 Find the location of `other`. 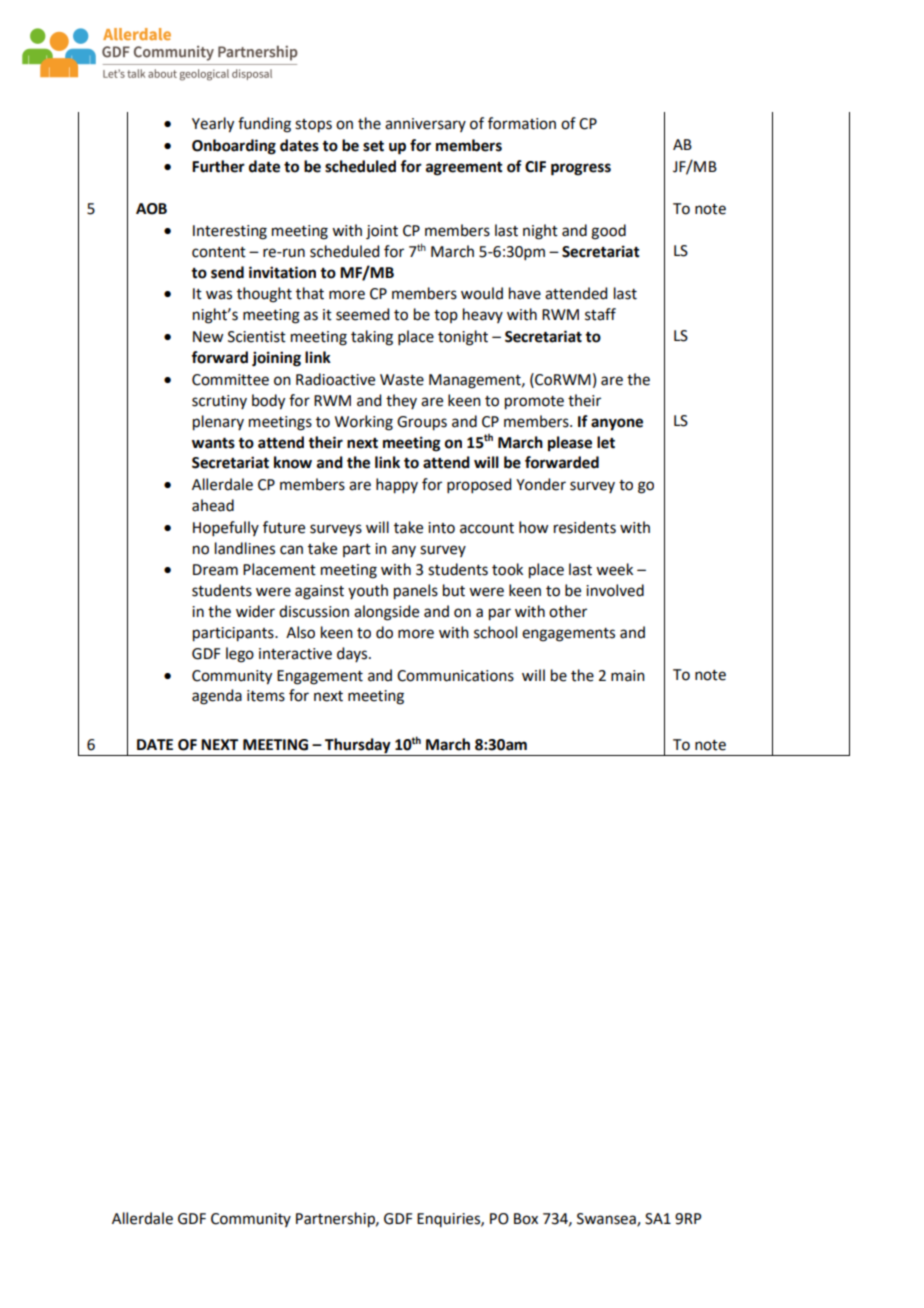

other is located at coordinates (568, 611).
